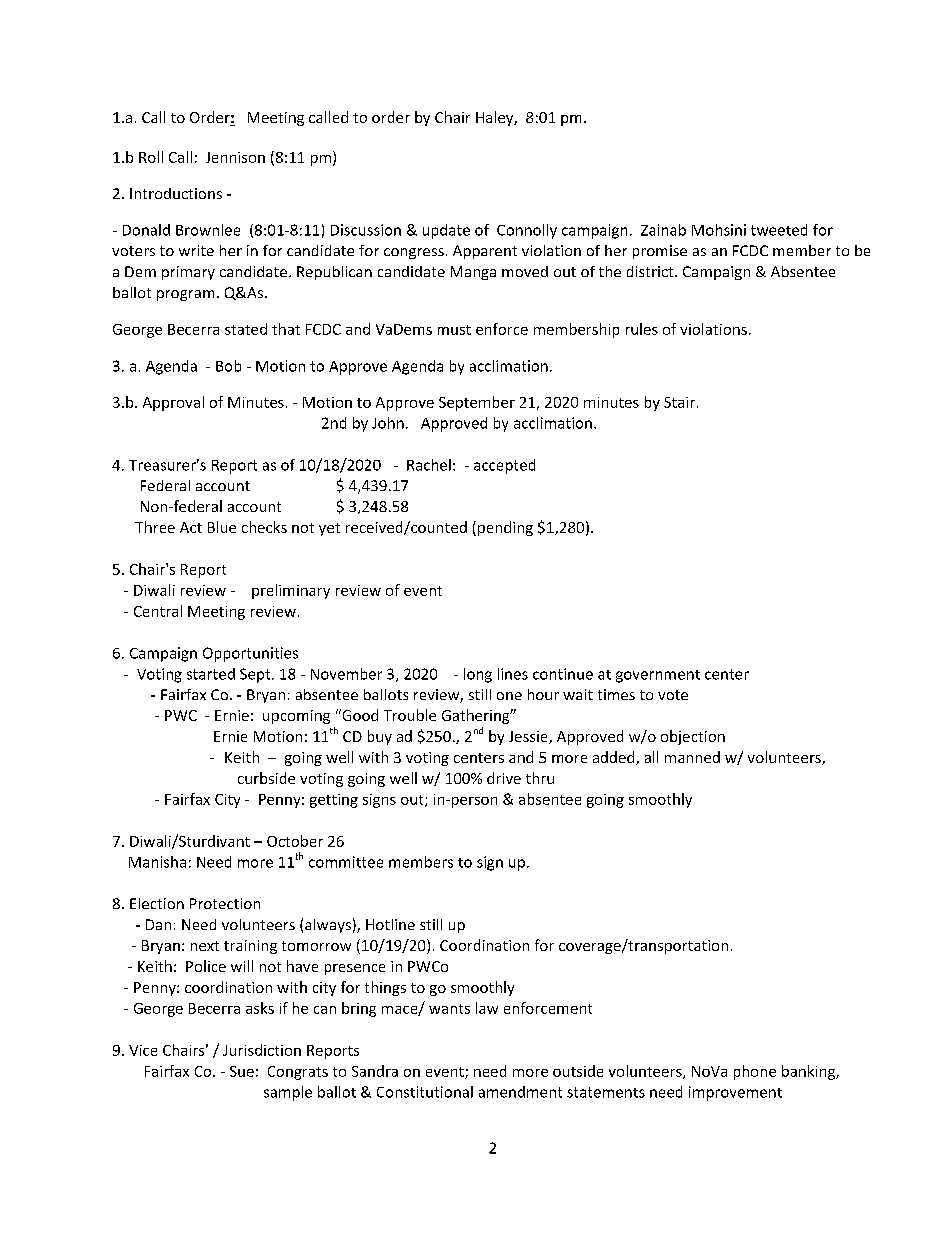 This screenshot has width=952, height=1233. I want to click on update, so click(446, 231).
